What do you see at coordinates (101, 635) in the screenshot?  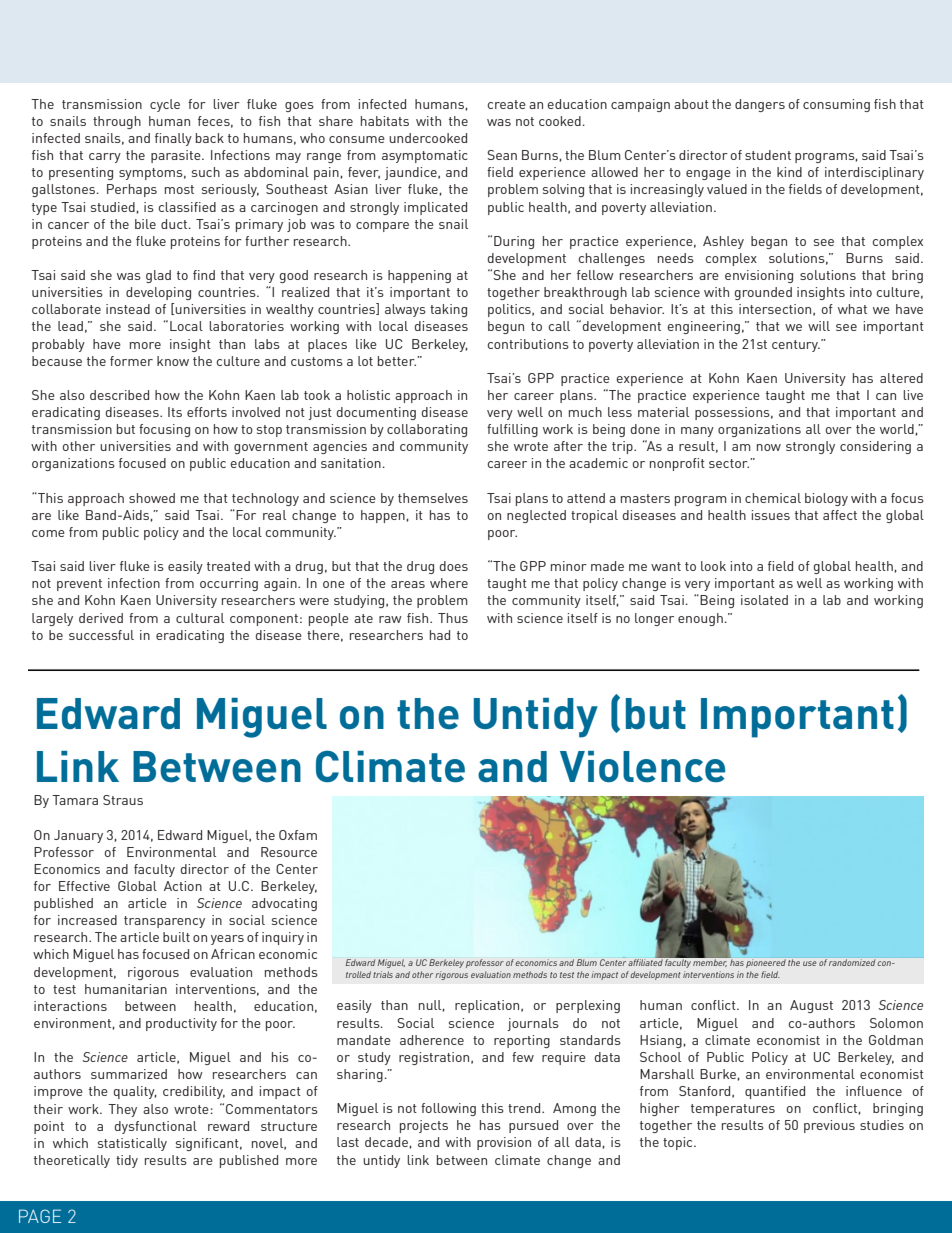 I see `successful` at bounding box center [101, 635].
